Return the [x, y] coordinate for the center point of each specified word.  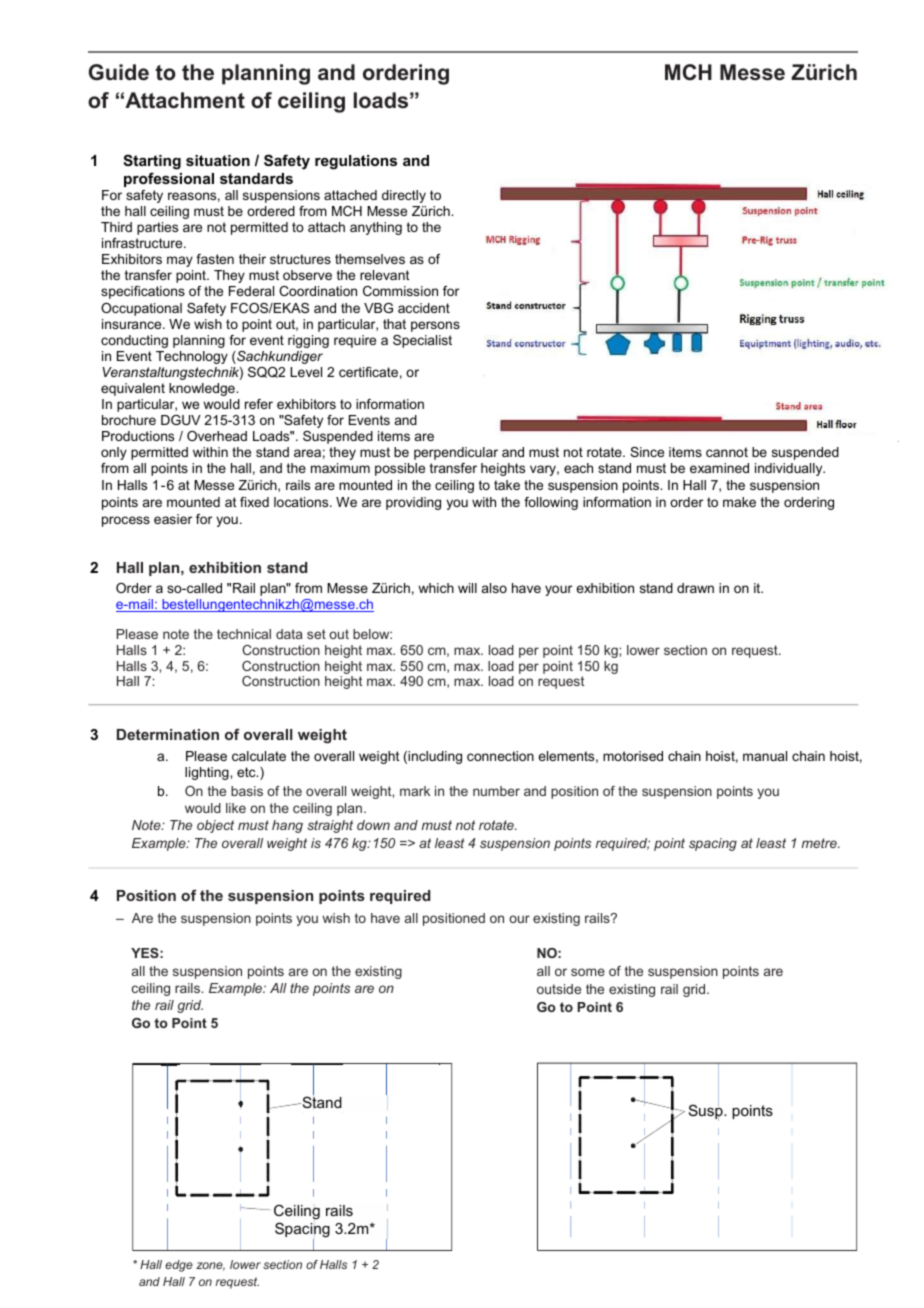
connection [500, 756]
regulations [356, 162]
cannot [727, 452]
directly [404, 196]
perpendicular [456, 453]
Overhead [217, 436]
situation [218, 160]
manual [765, 756]
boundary [313, 1120]
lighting [208, 773]
